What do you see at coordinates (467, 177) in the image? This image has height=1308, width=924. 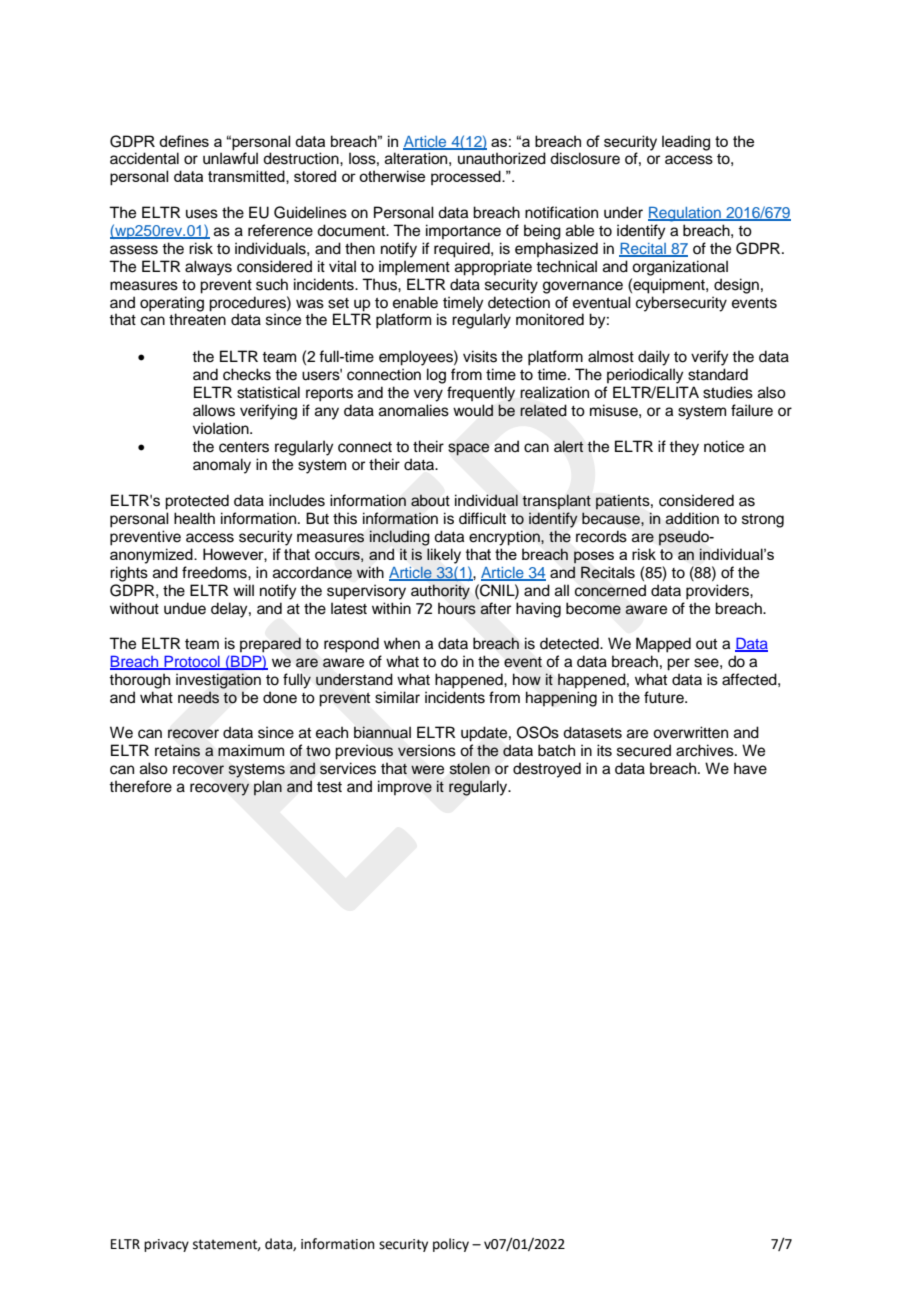 I see `processed` at bounding box center [467, 177].
